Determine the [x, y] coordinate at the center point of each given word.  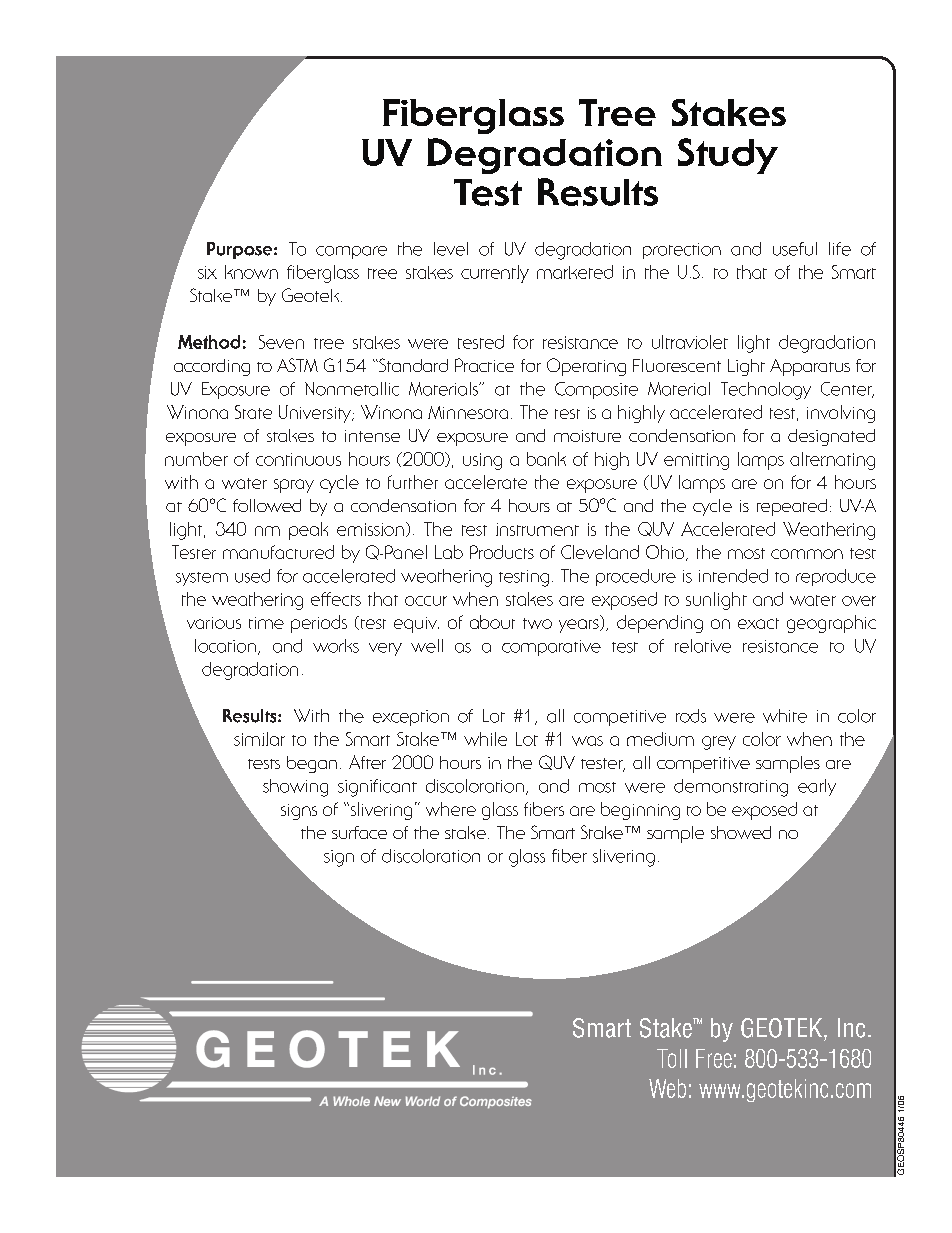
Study [728, 156]
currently [495, 274]
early [817, 787]
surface [359, 832]
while [485, 739]
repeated [792, 507]
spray [294, 486]
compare [351, 252]
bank [546, 459]
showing [295, 788]
